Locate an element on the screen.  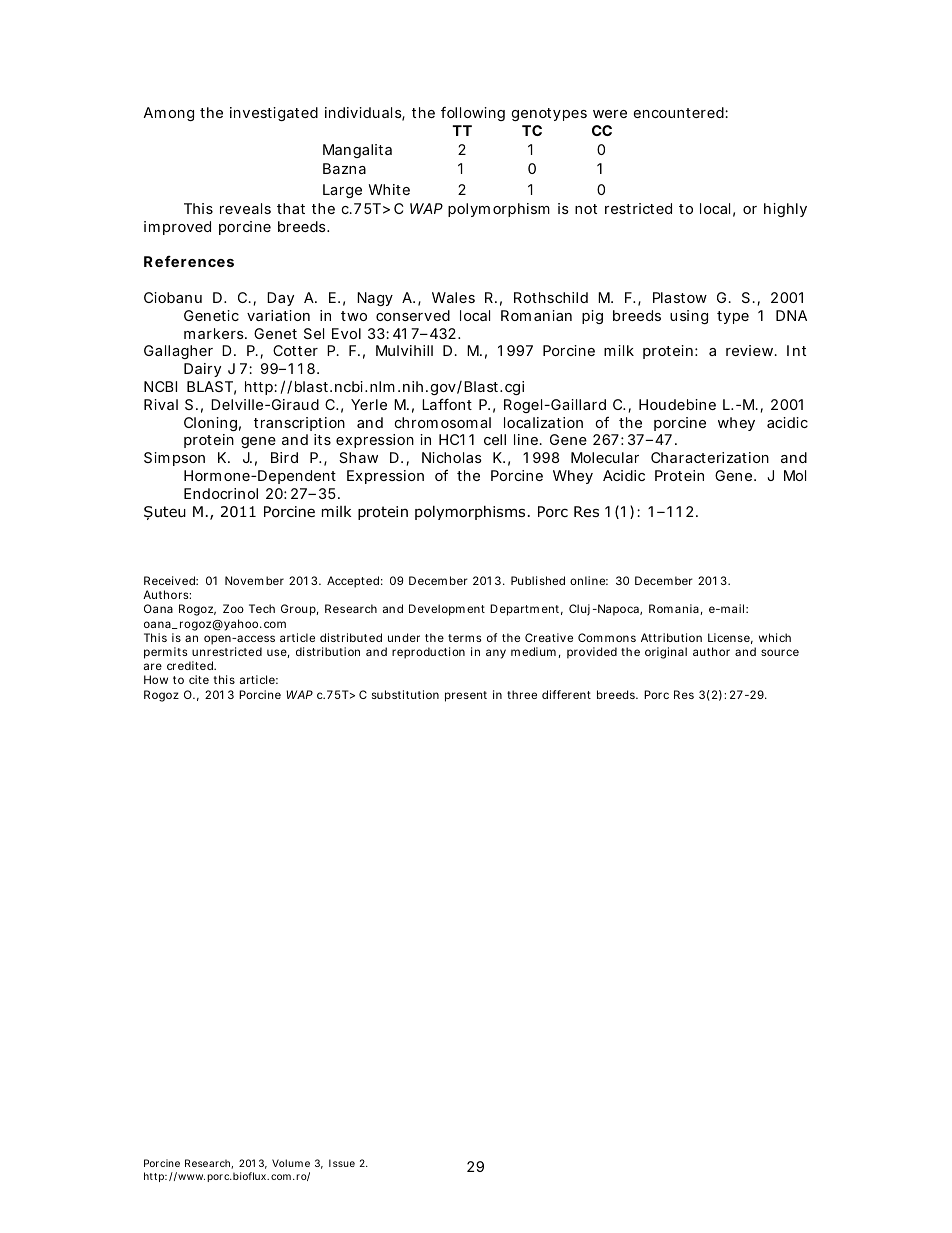
present is located at coordinates (466, 696).
